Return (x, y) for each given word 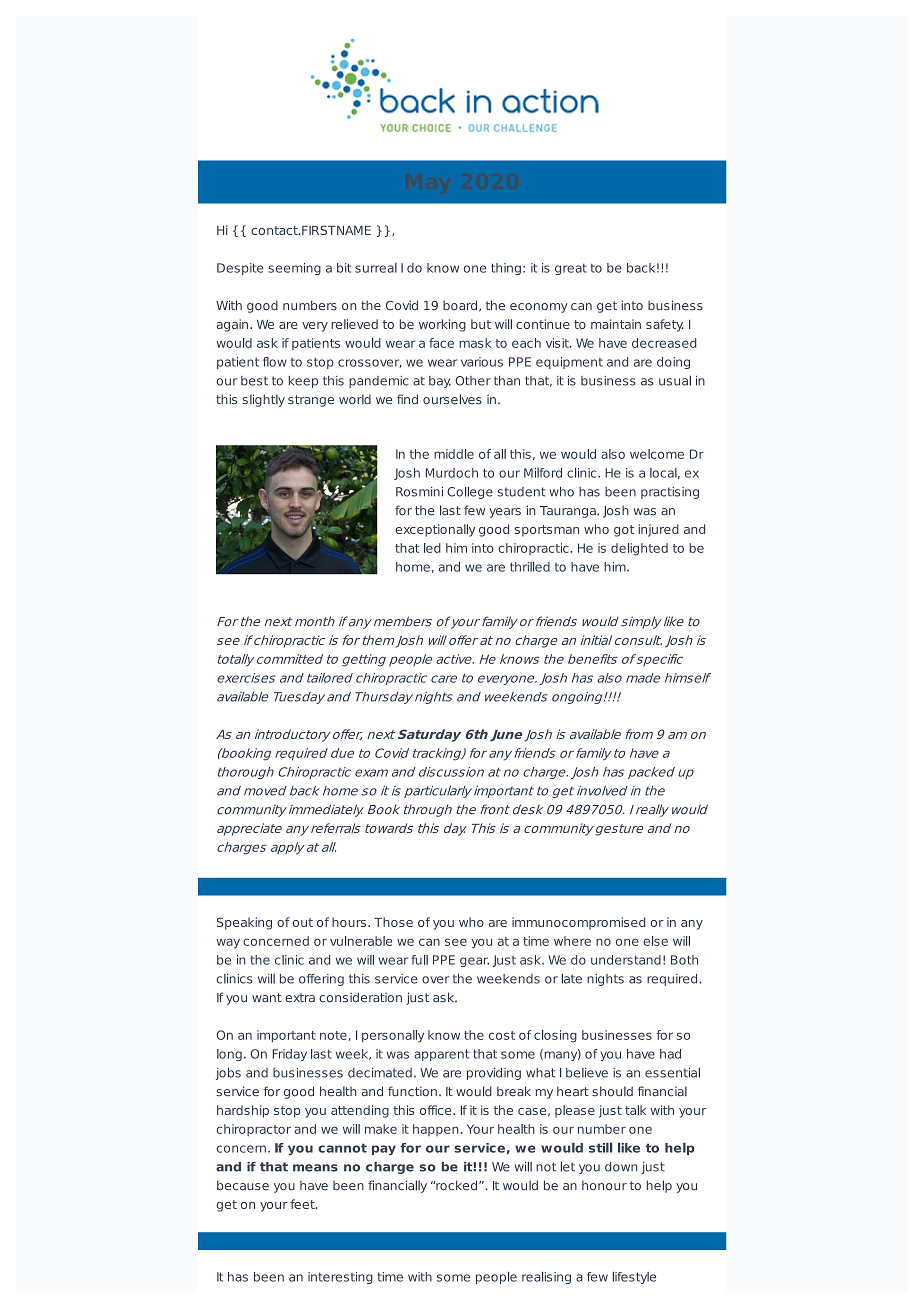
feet (303, 1204)
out (303, 922)
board (460, 305)
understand (626, 960)
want (267, 998)
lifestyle (634, 1278)
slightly (263, 400)
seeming (294, 269)
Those (393, 922)
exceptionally (435, 530)
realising (546, 1278)
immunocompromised (578, 923)
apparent (441, 1055)
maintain (616, 324)
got (624, 531)
